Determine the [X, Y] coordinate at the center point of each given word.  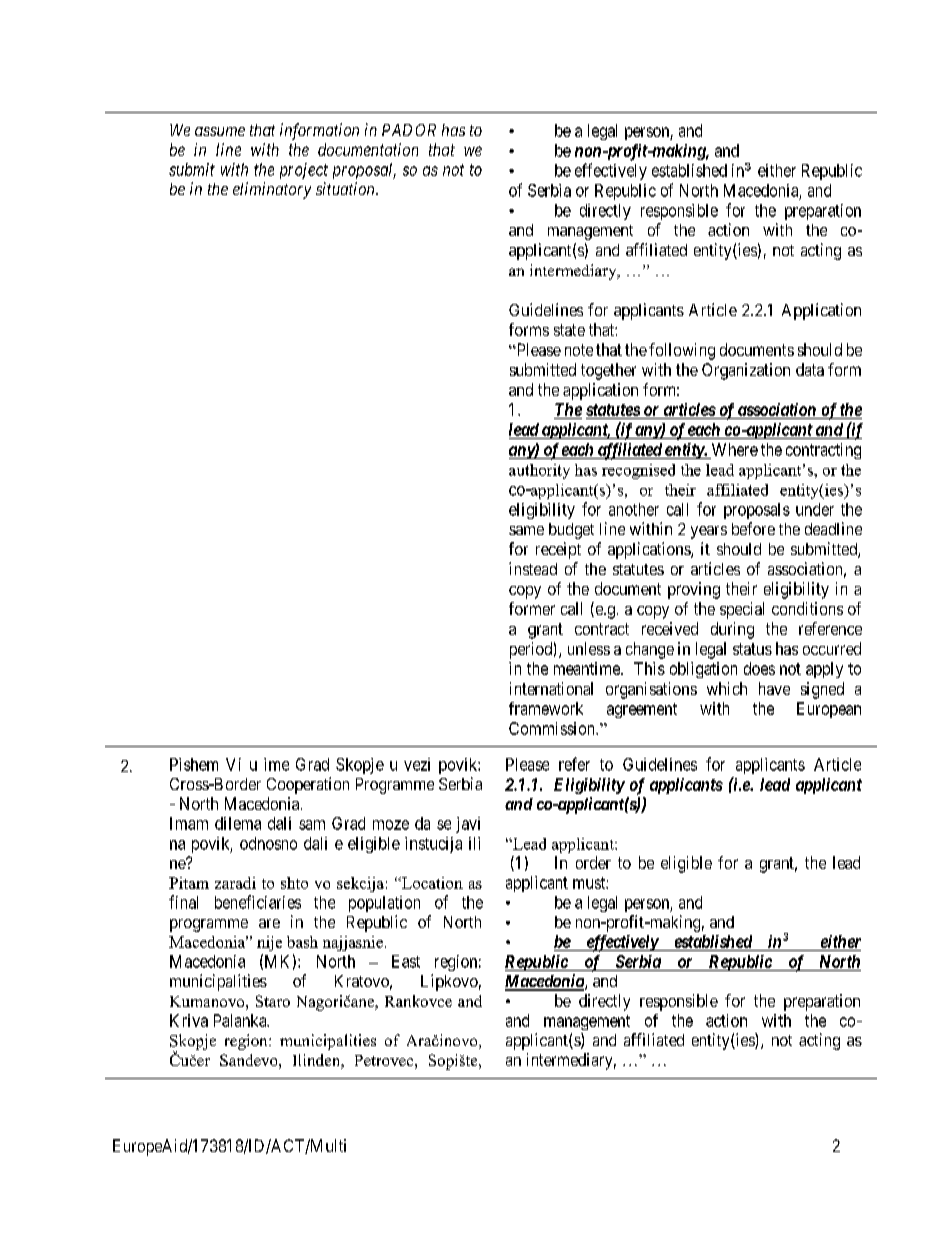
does [759, 668]
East [406, 961]
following [682, 351]
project [304, 171]
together [608, 371]
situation [346, 188]
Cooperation [308, 785]
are [269, 923]
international [551, 688]
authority [539, 471]
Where [735, 449]
